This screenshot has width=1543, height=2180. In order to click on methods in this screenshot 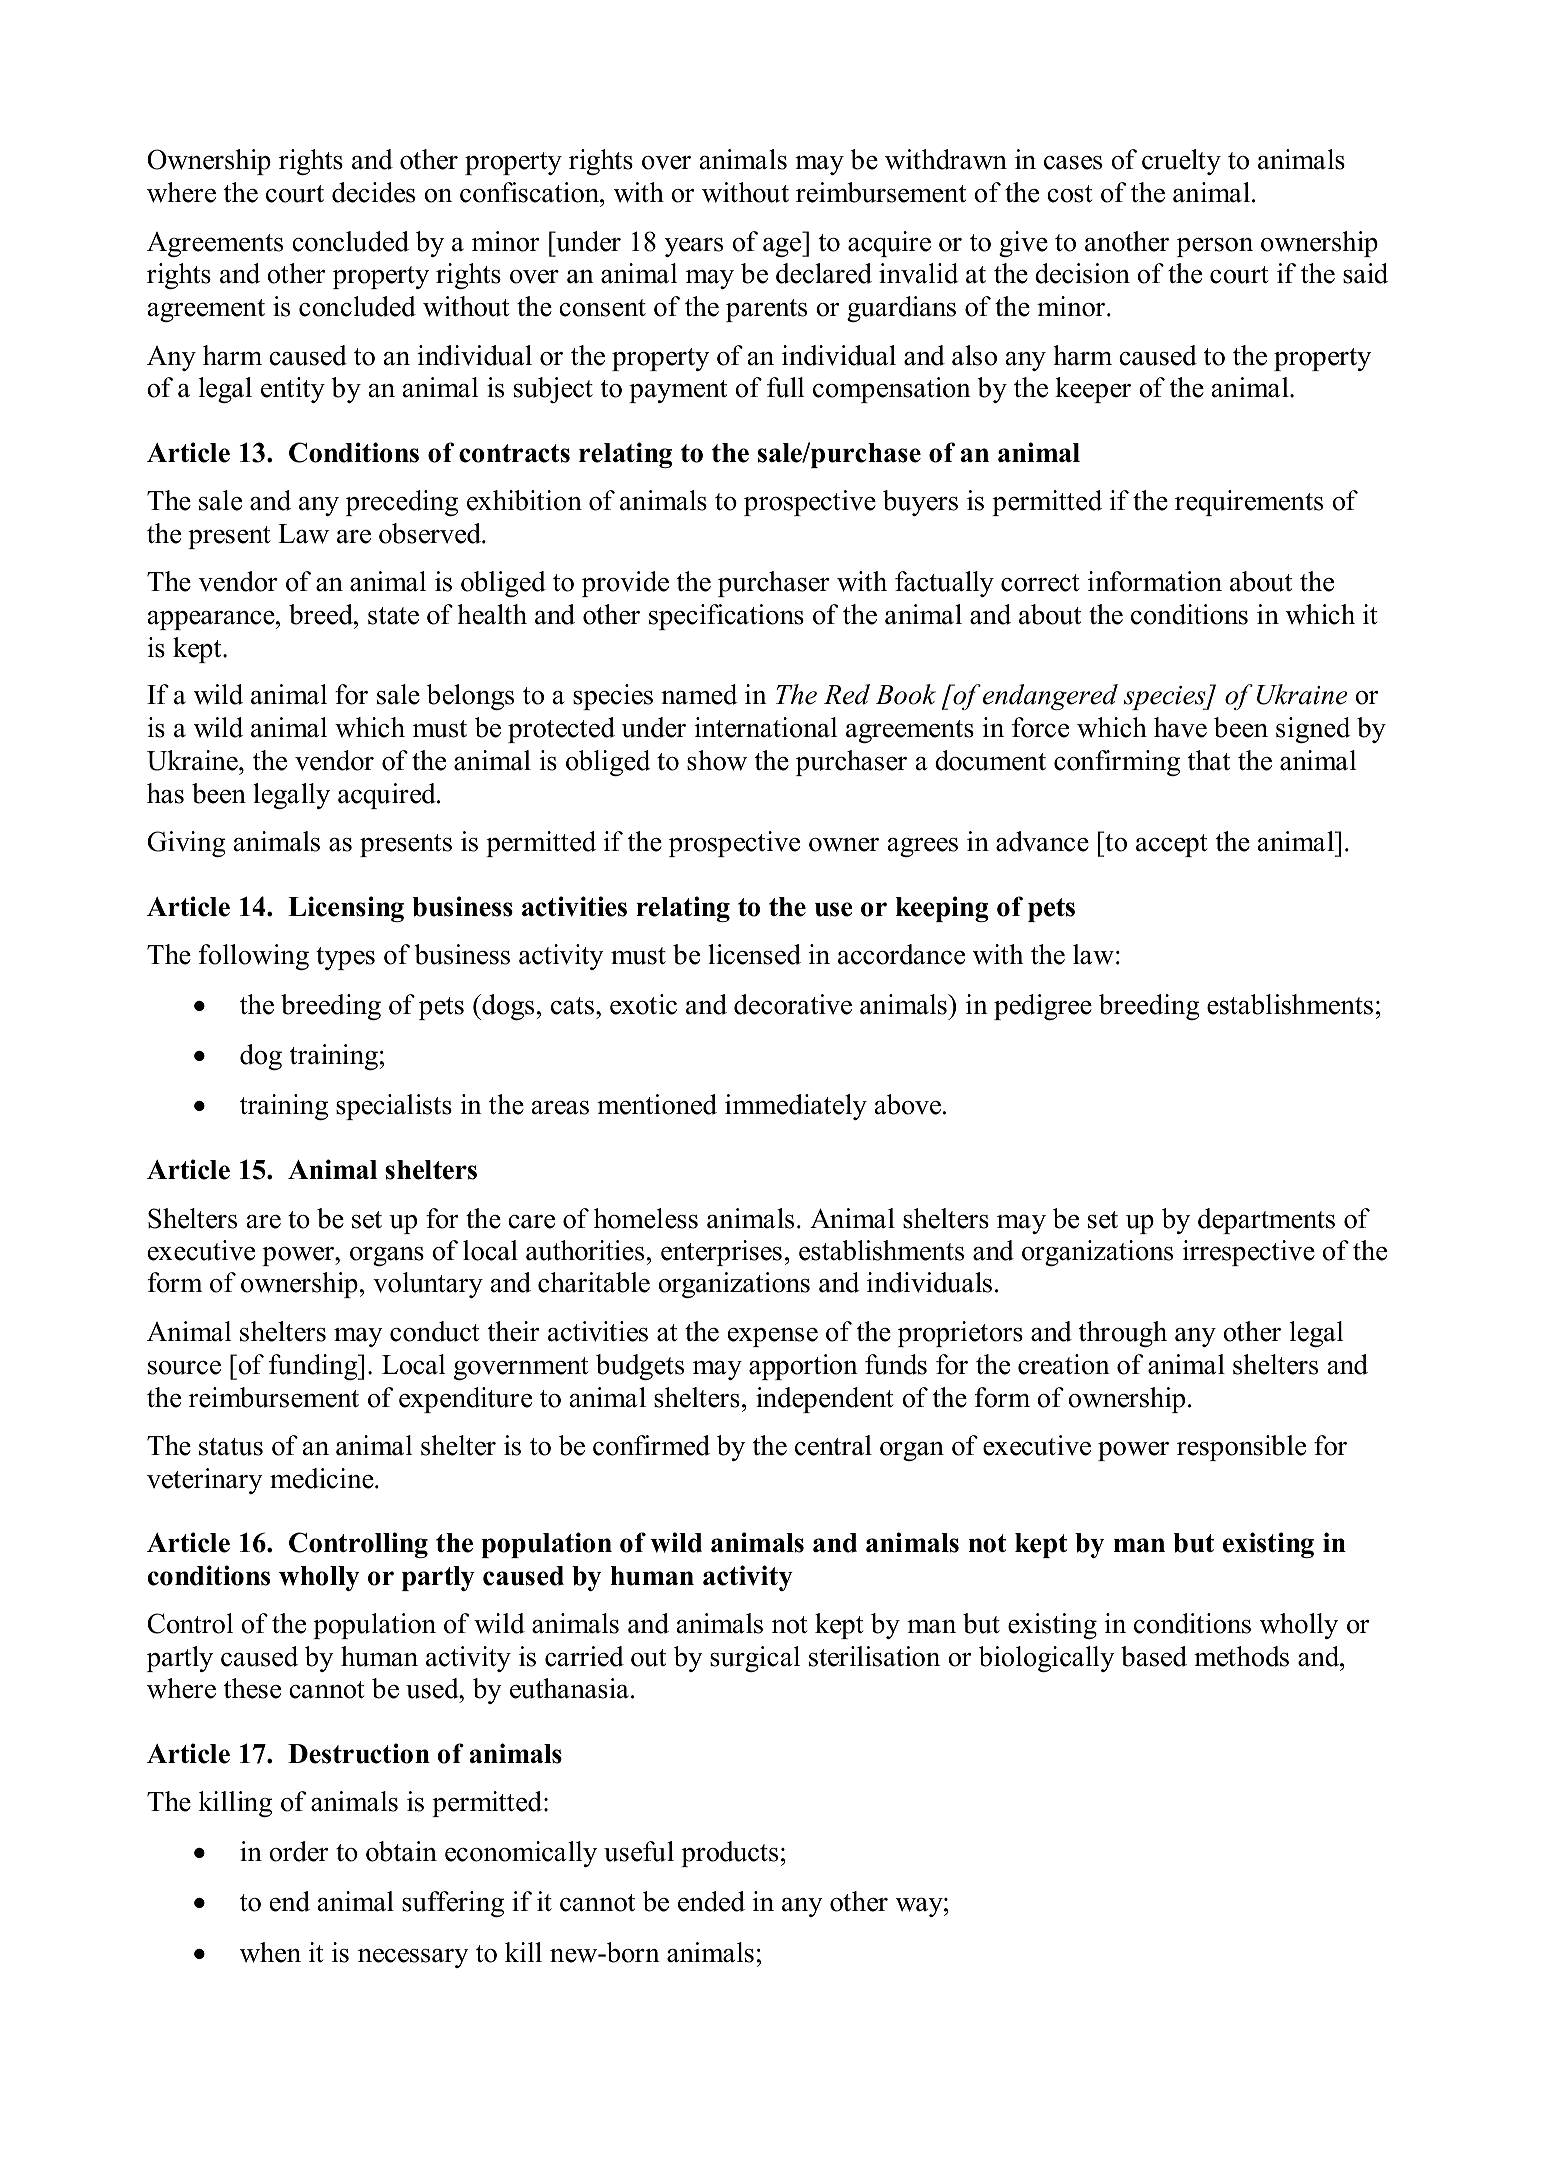, I will do `click(1241, 1656)`.
